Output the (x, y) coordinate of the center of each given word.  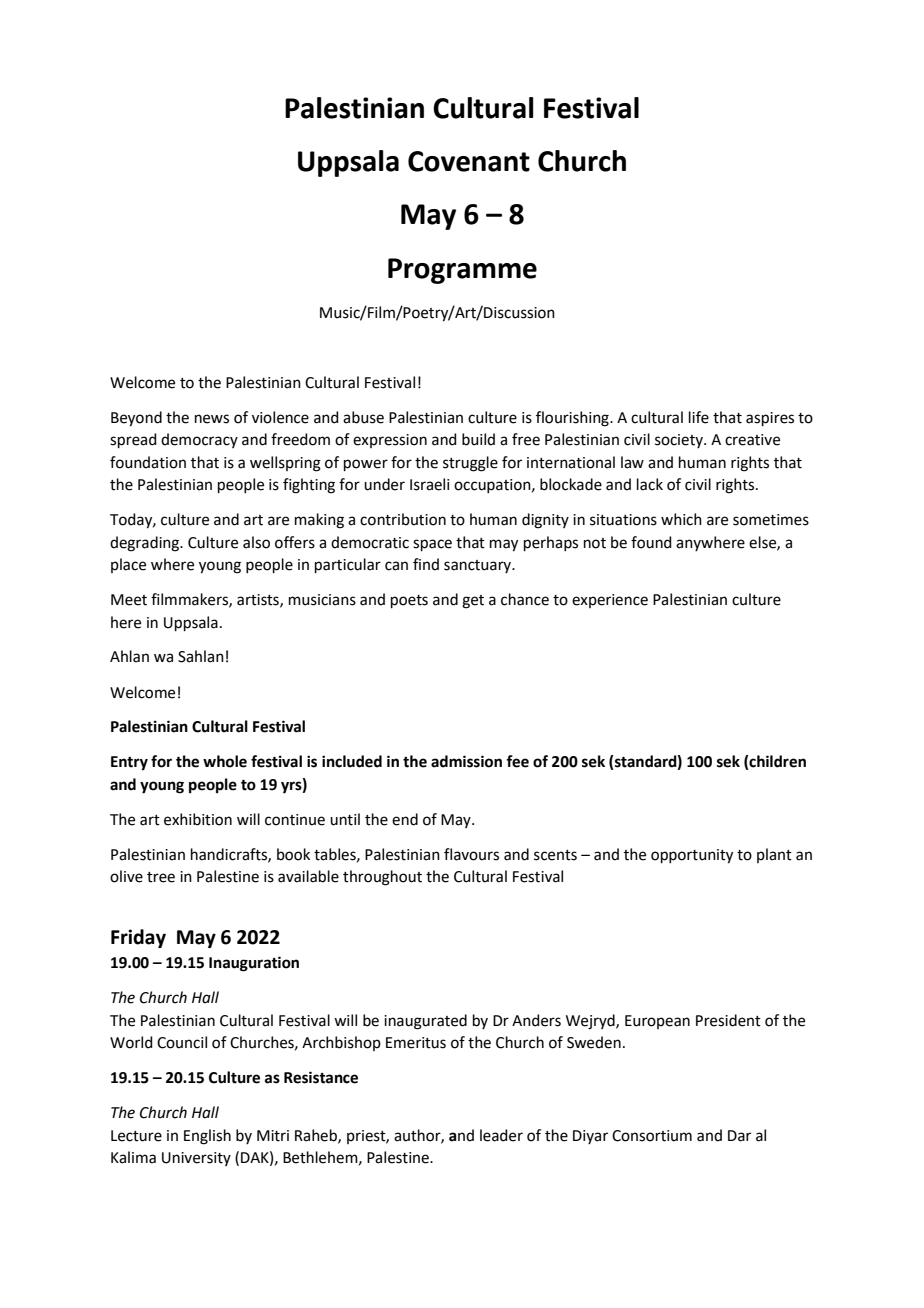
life (699, 417)
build (478, 439)
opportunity (692, 856)
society (680, 441)
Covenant (469, 161)
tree (161, 877)
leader (501, 1135)
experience (610, 601)
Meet (129, 600)
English (207, 1137)
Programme (462, 271)
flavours (471, 854)
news (212, 419)
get (473, 602)
